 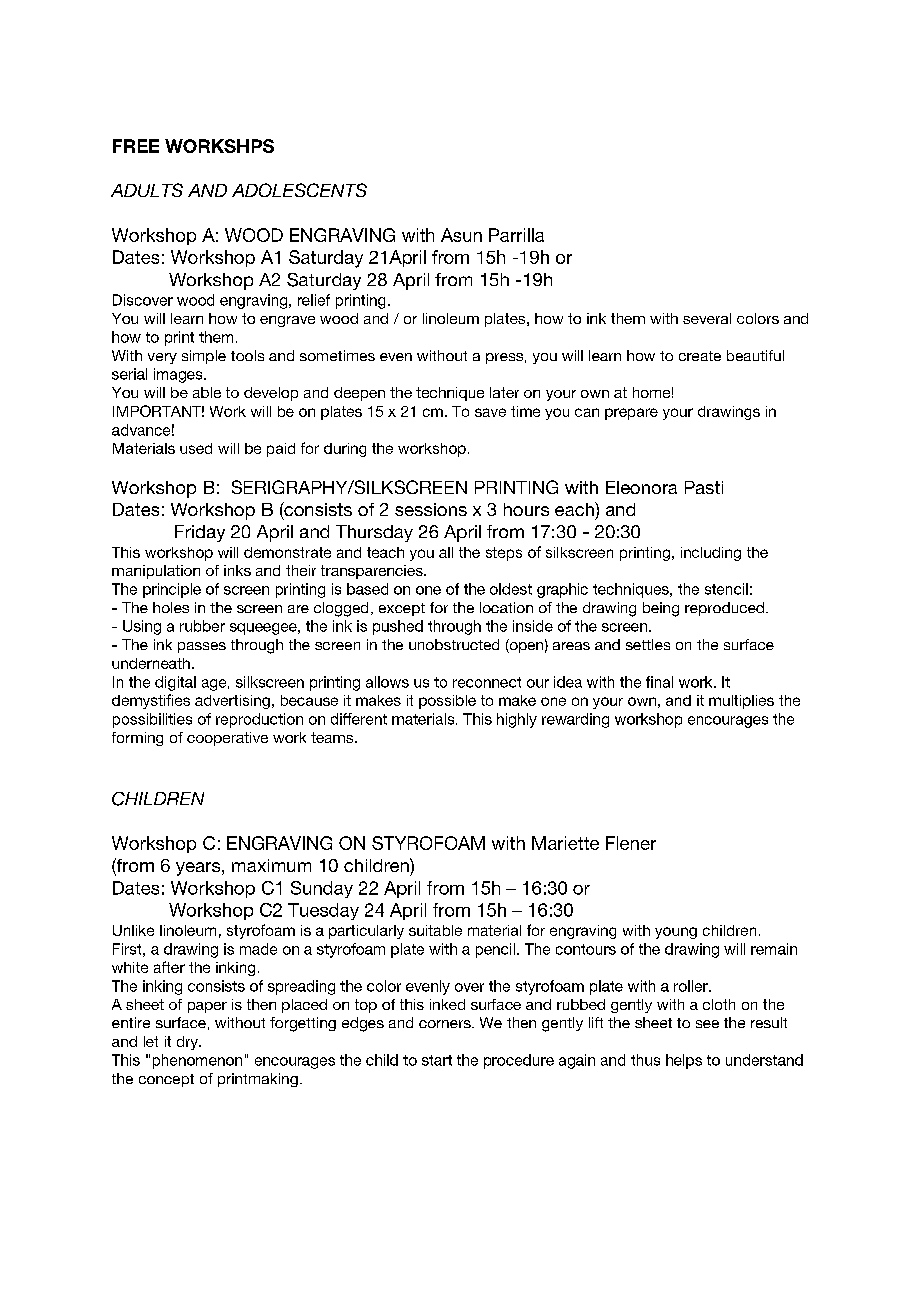 I want to click on Friday, so click(x=200, y=533).
